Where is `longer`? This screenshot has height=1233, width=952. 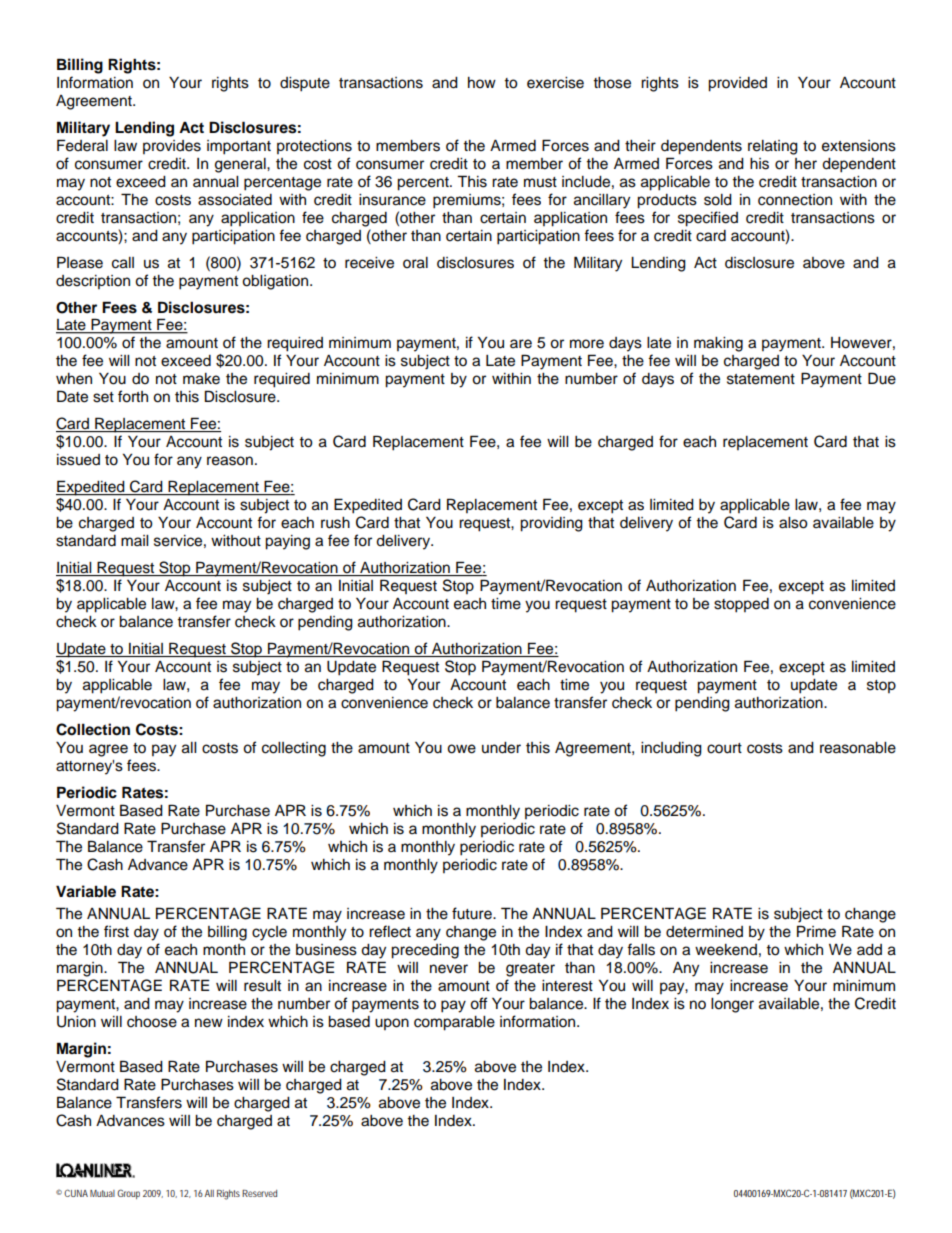 longer is located at coordinates (732, 1005).
